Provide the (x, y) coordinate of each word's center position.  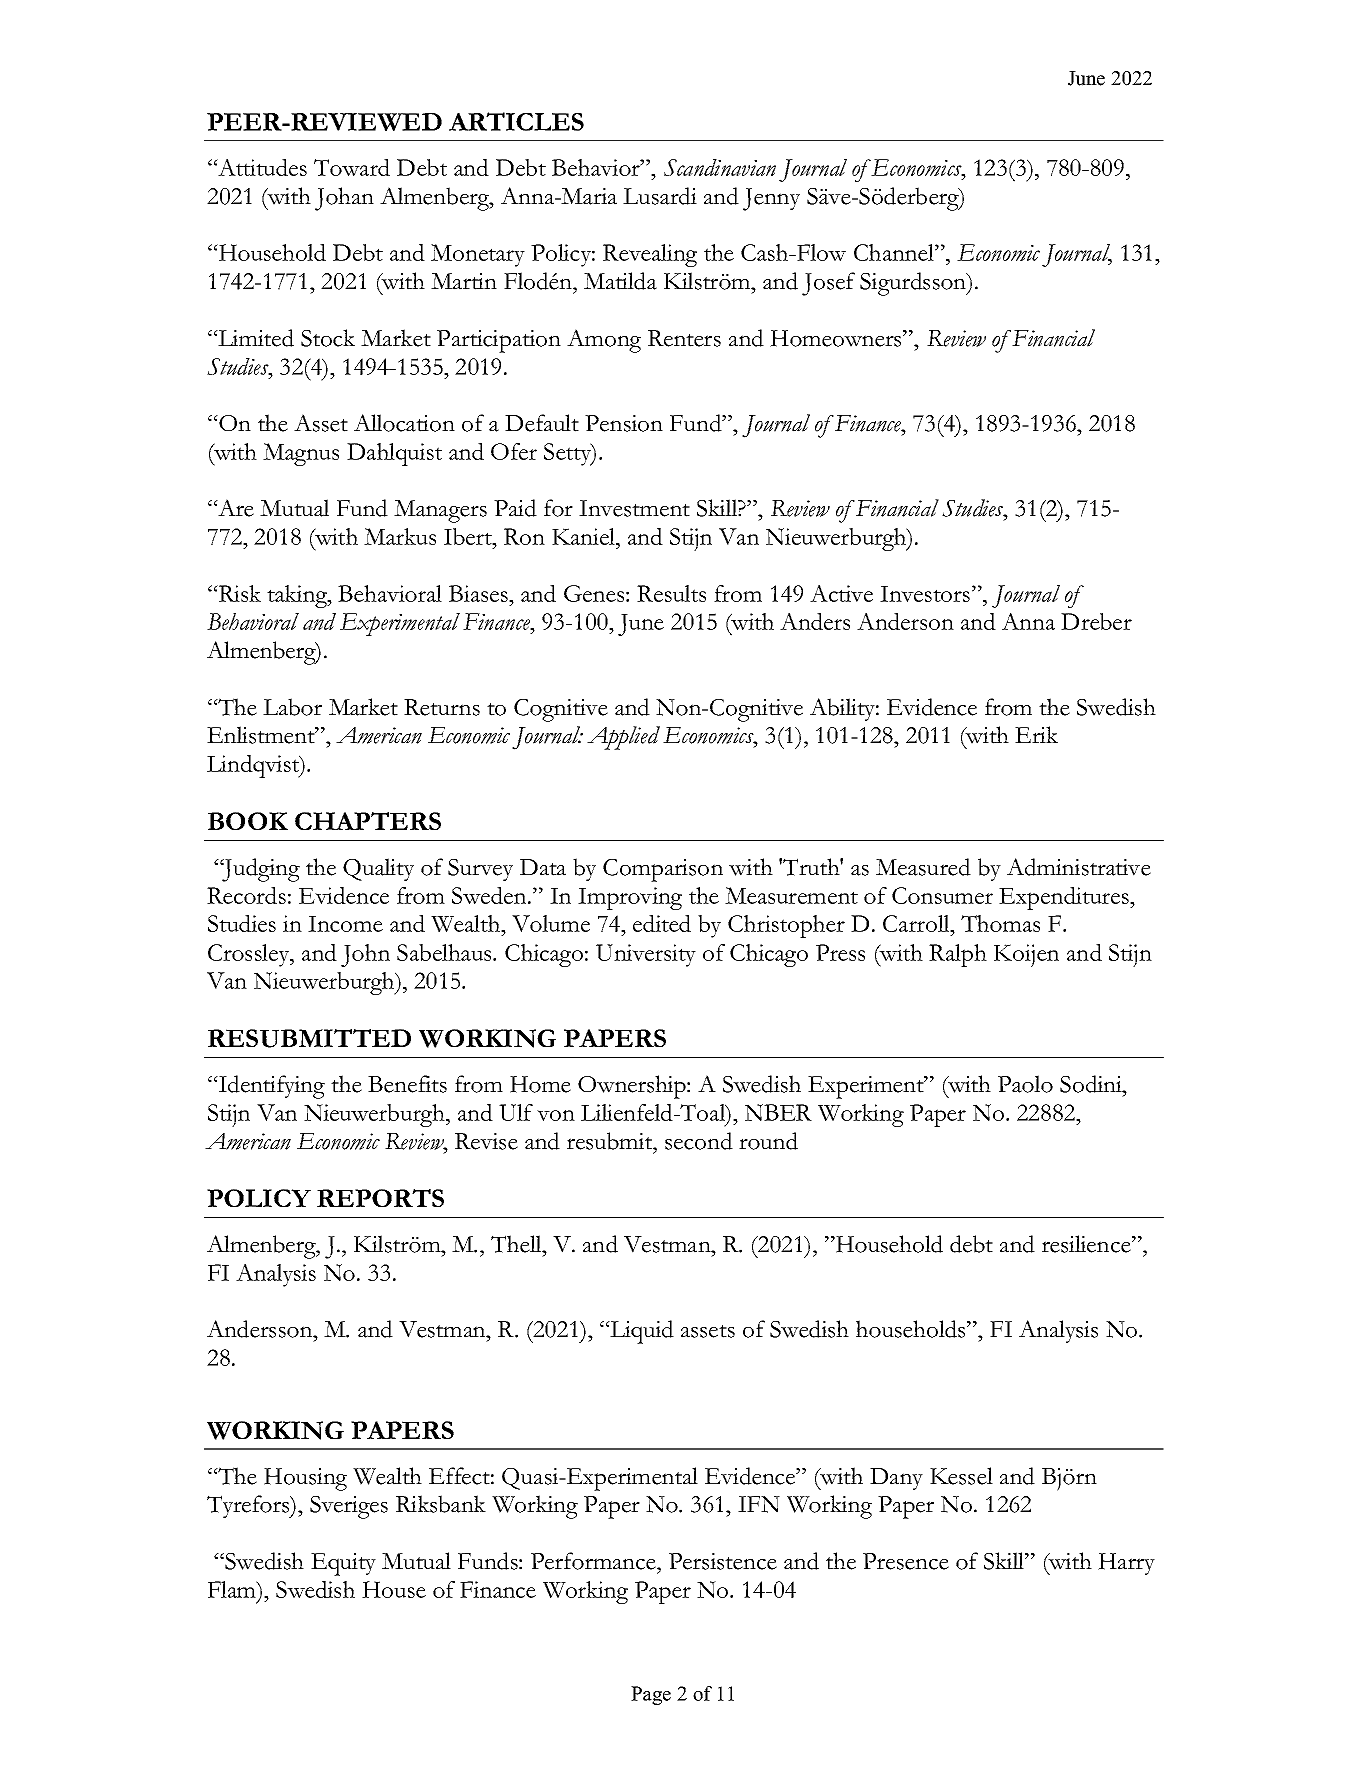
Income (345, 924)
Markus (400, 536)
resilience (1087, 1244)
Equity (343, 1564)
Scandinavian (720, 167)
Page (651, 1695)
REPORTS (380, 1198)
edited (662, 923)
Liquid (641, 1332)
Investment (634, 508)
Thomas (1000, 923)
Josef (828, 284)
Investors (925, 594)
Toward (352, 167)
